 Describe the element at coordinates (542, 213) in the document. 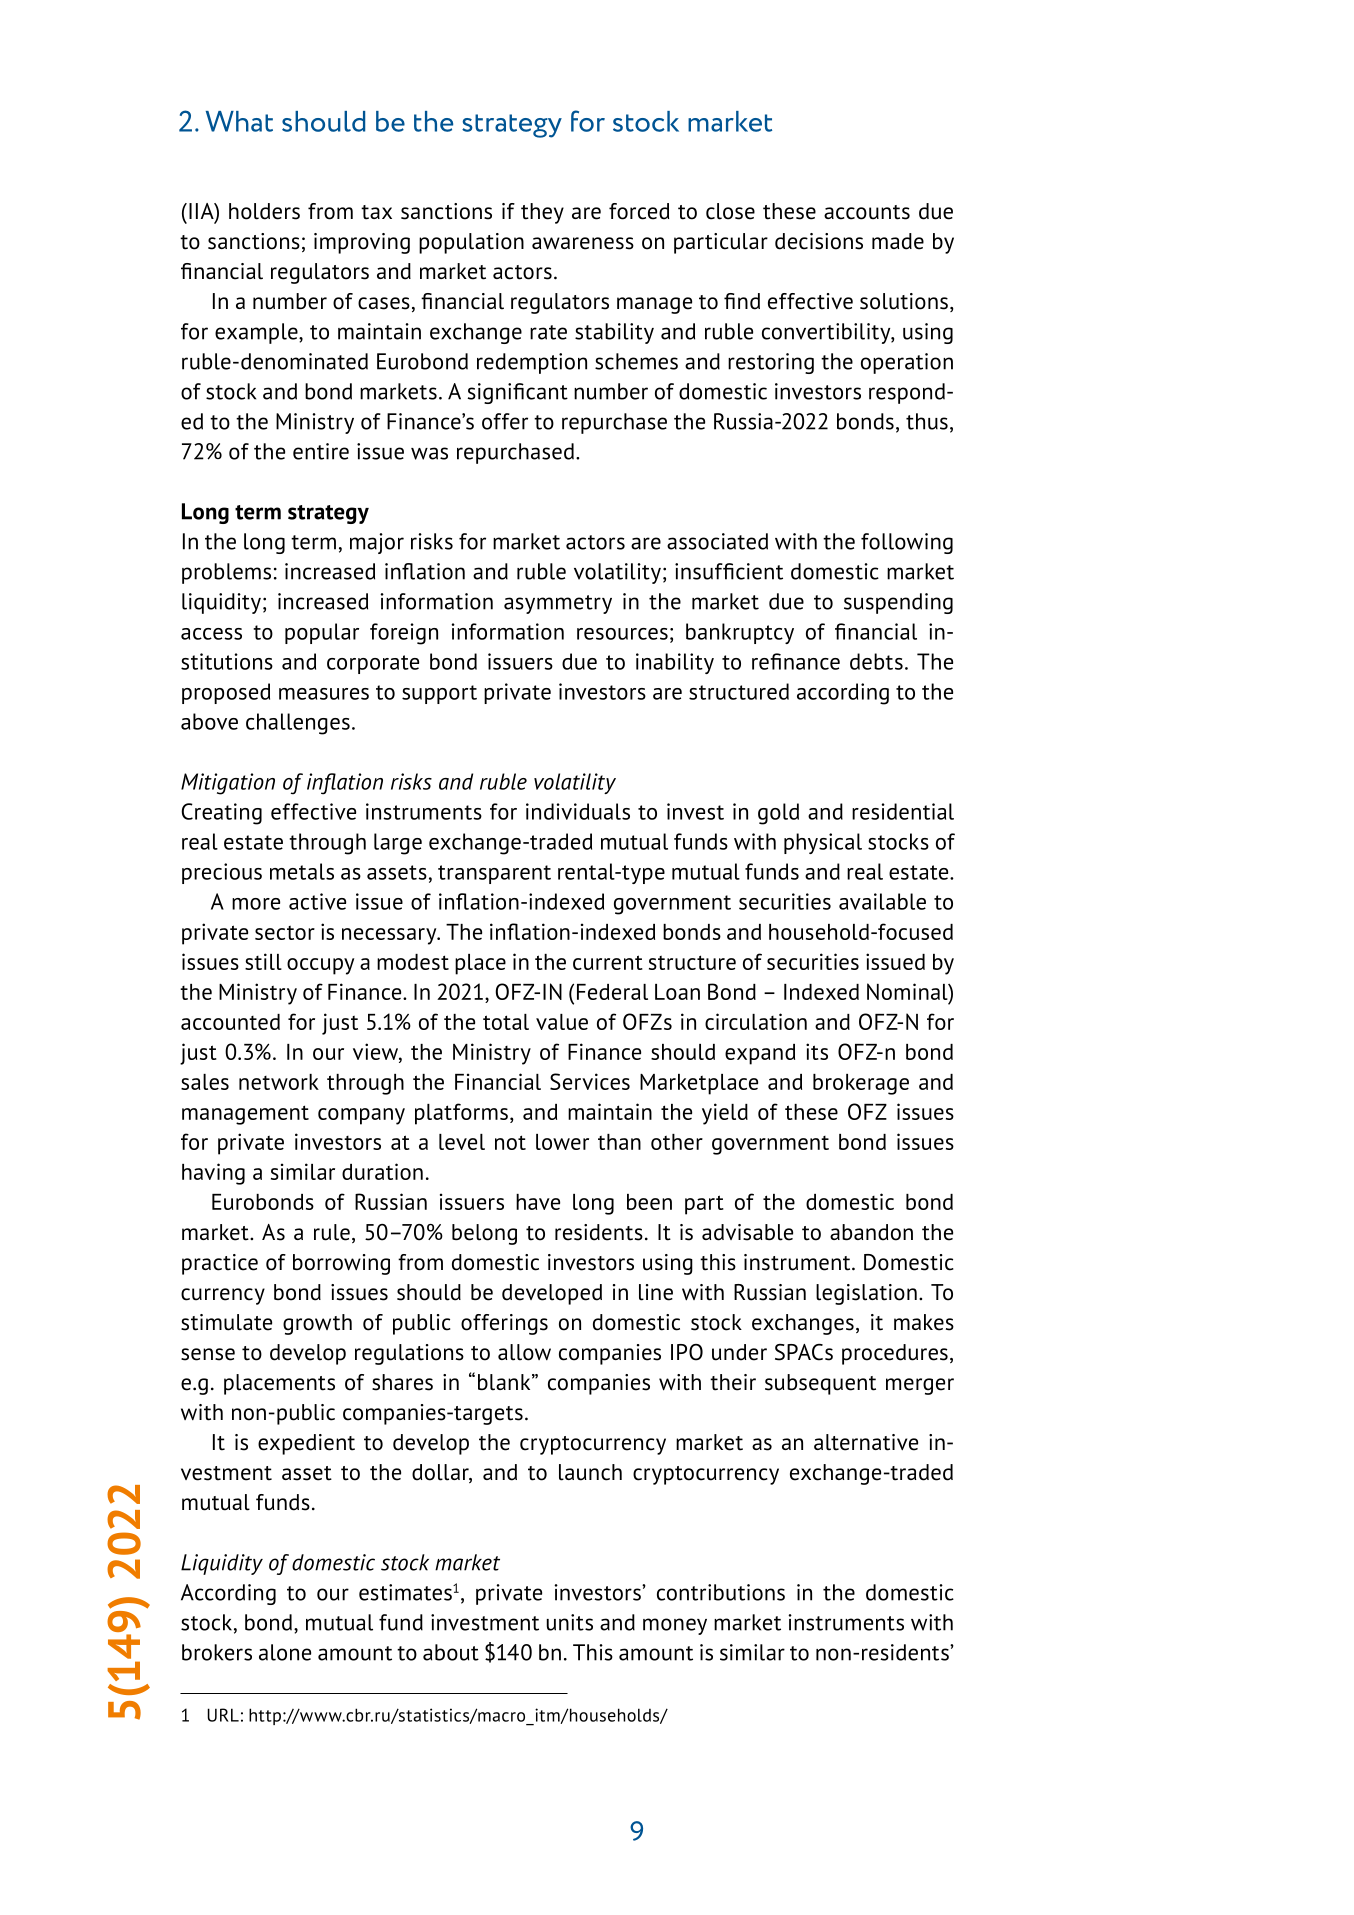

I see `they` at that location.
